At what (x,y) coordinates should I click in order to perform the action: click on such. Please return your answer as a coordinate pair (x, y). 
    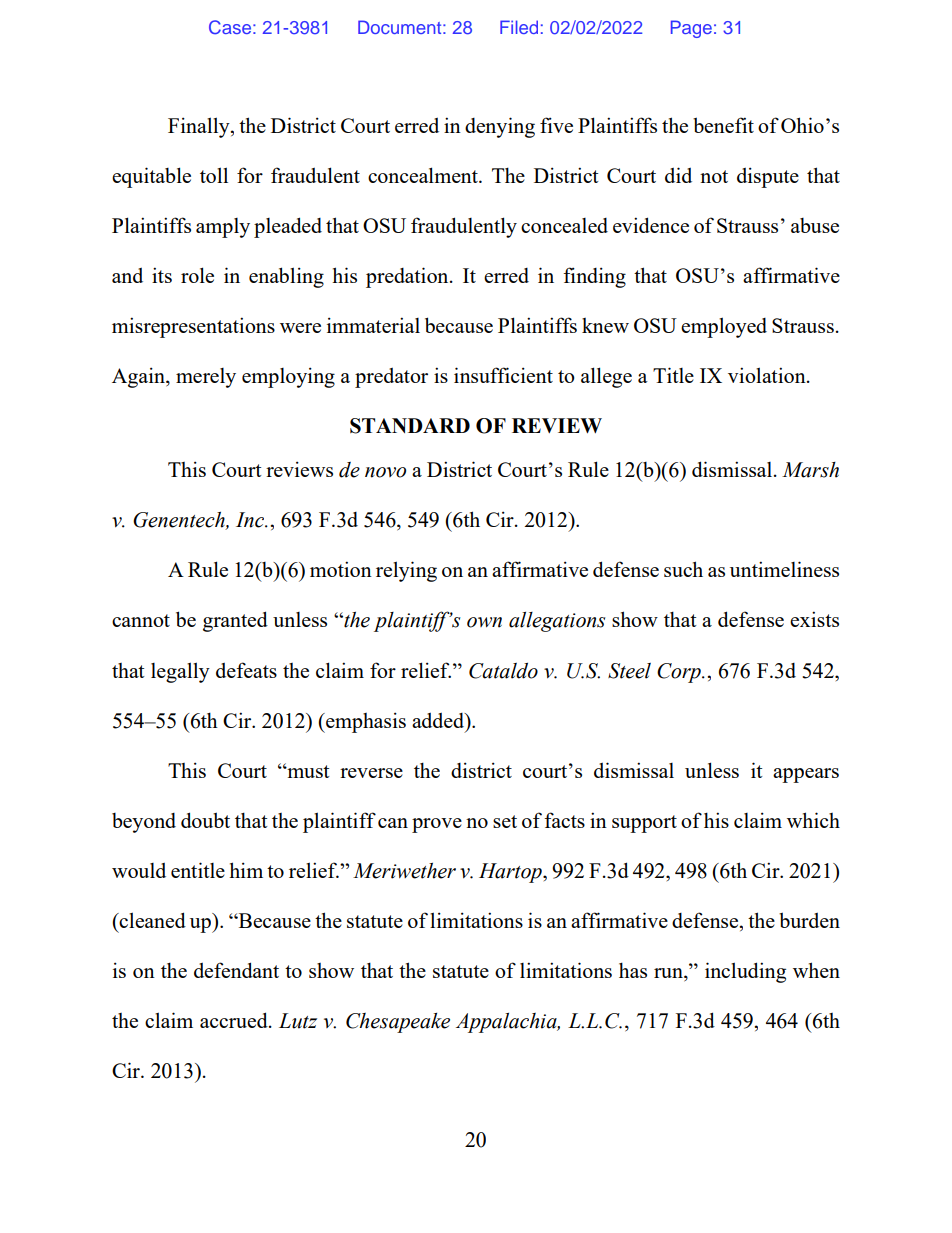
    Looking at the image, I should click on (683, 569).
